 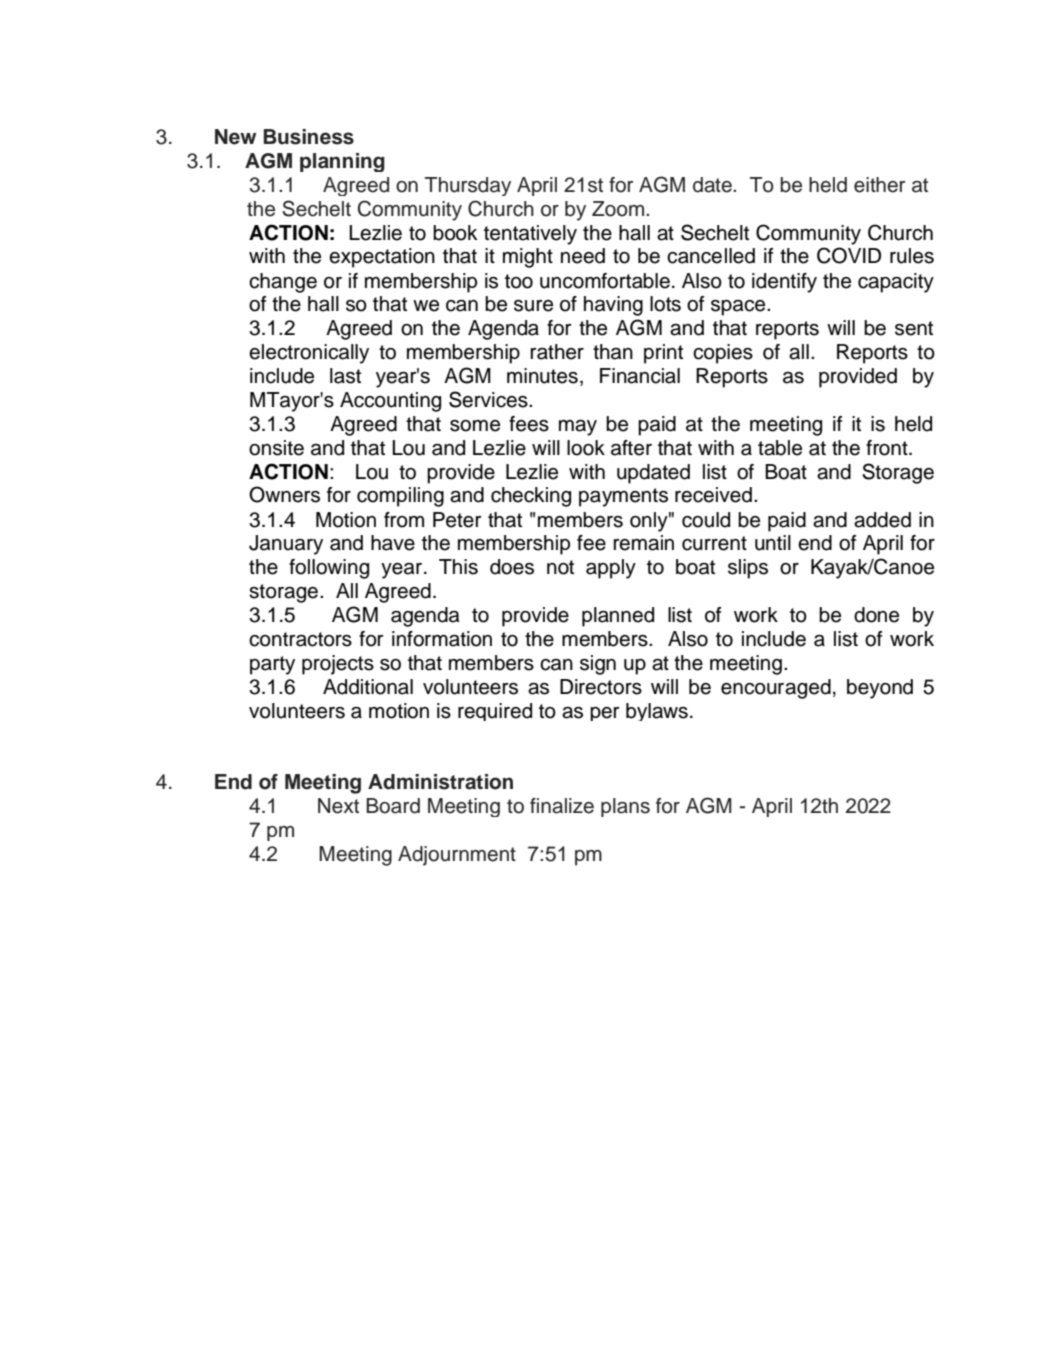 I want to click on last, so click(x=345, y=376).
